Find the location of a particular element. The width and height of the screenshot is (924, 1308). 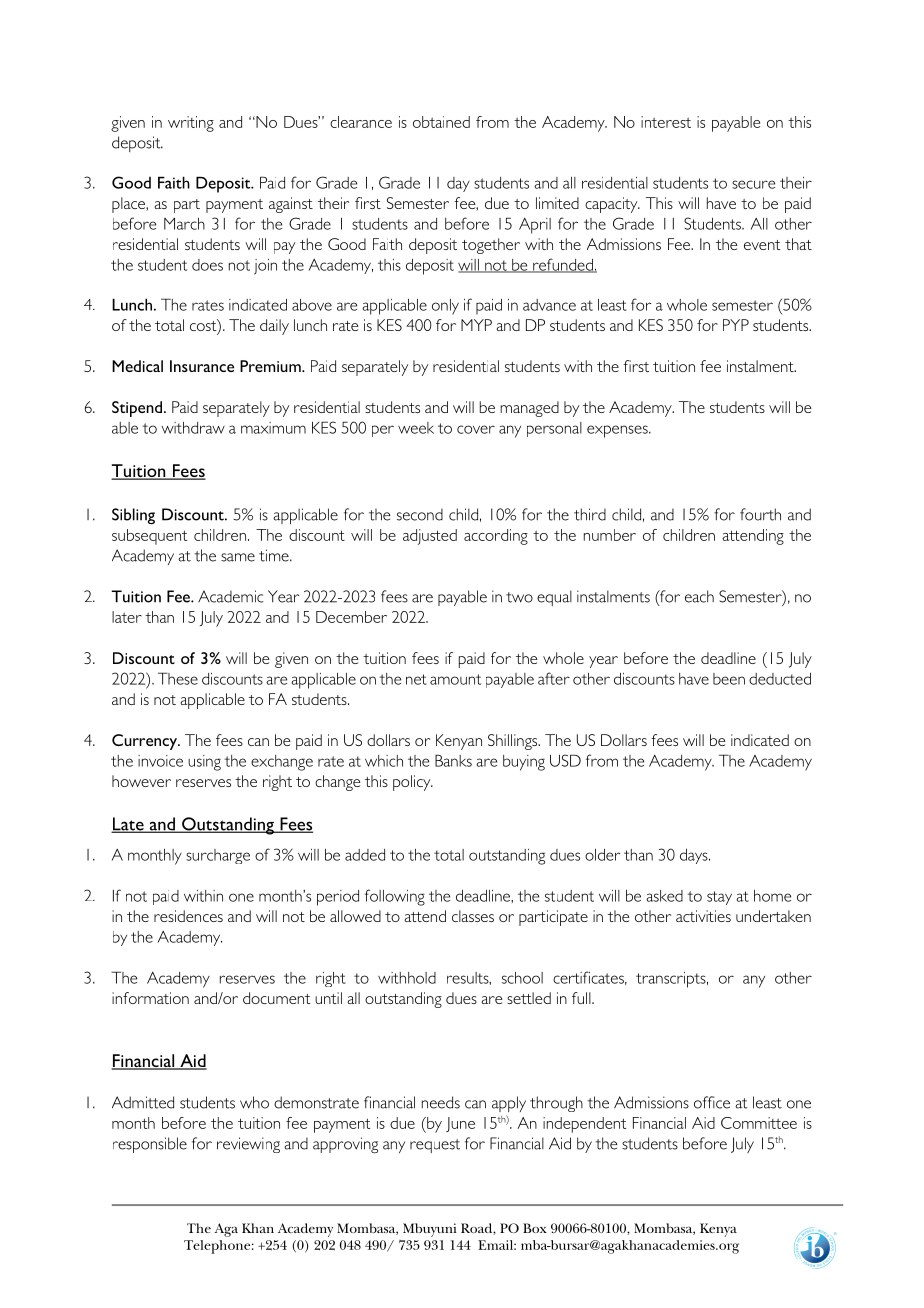

secure is located at coordinates (753, 184).
